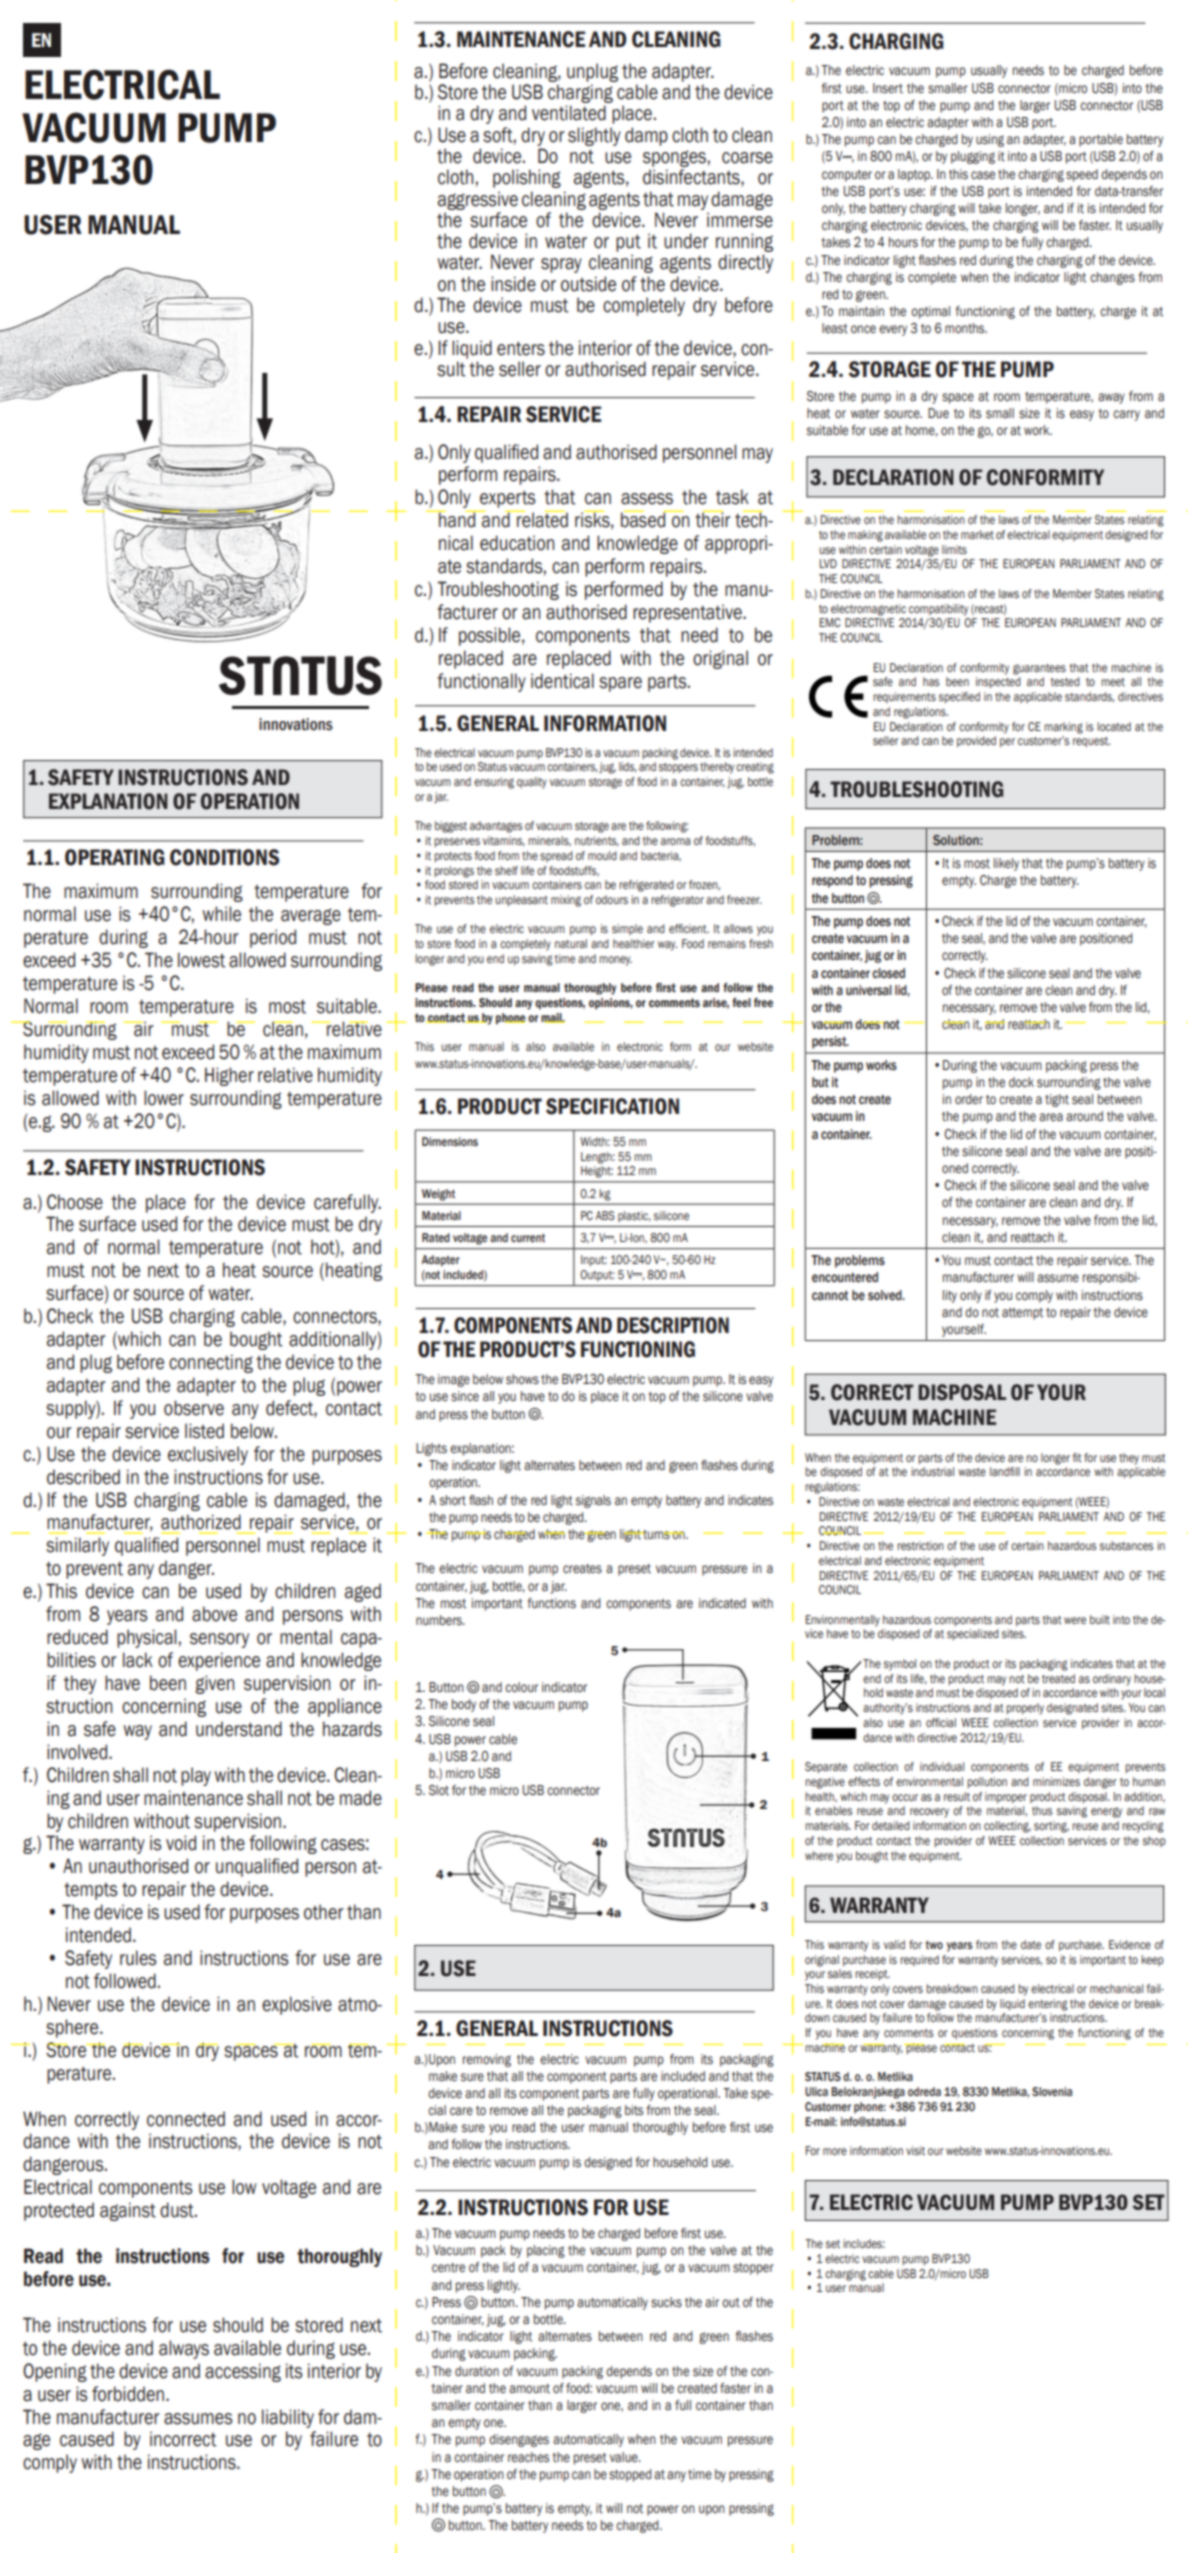 The image size is (1188, 2553). Describe the element at coordinates (211, 1363) in the screenshot. I see `connecting` at that location.
